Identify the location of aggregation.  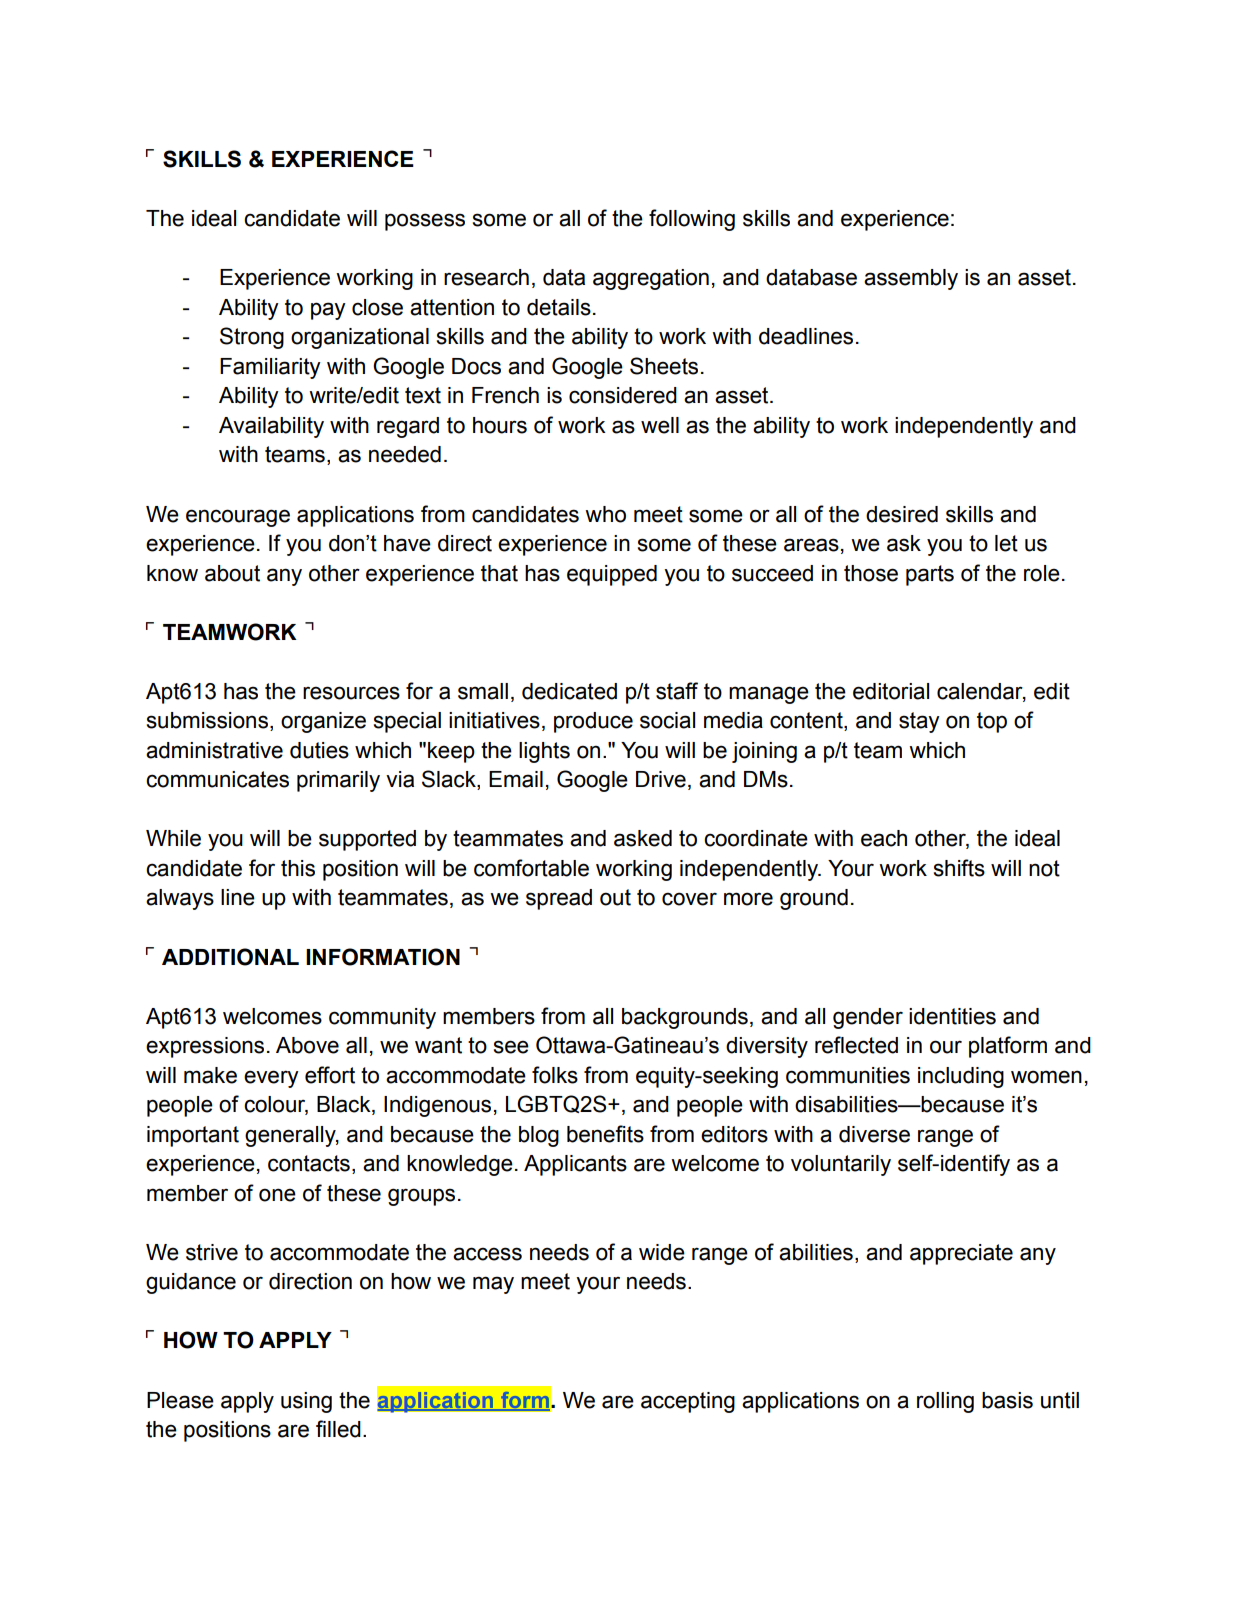
(651, 279).
